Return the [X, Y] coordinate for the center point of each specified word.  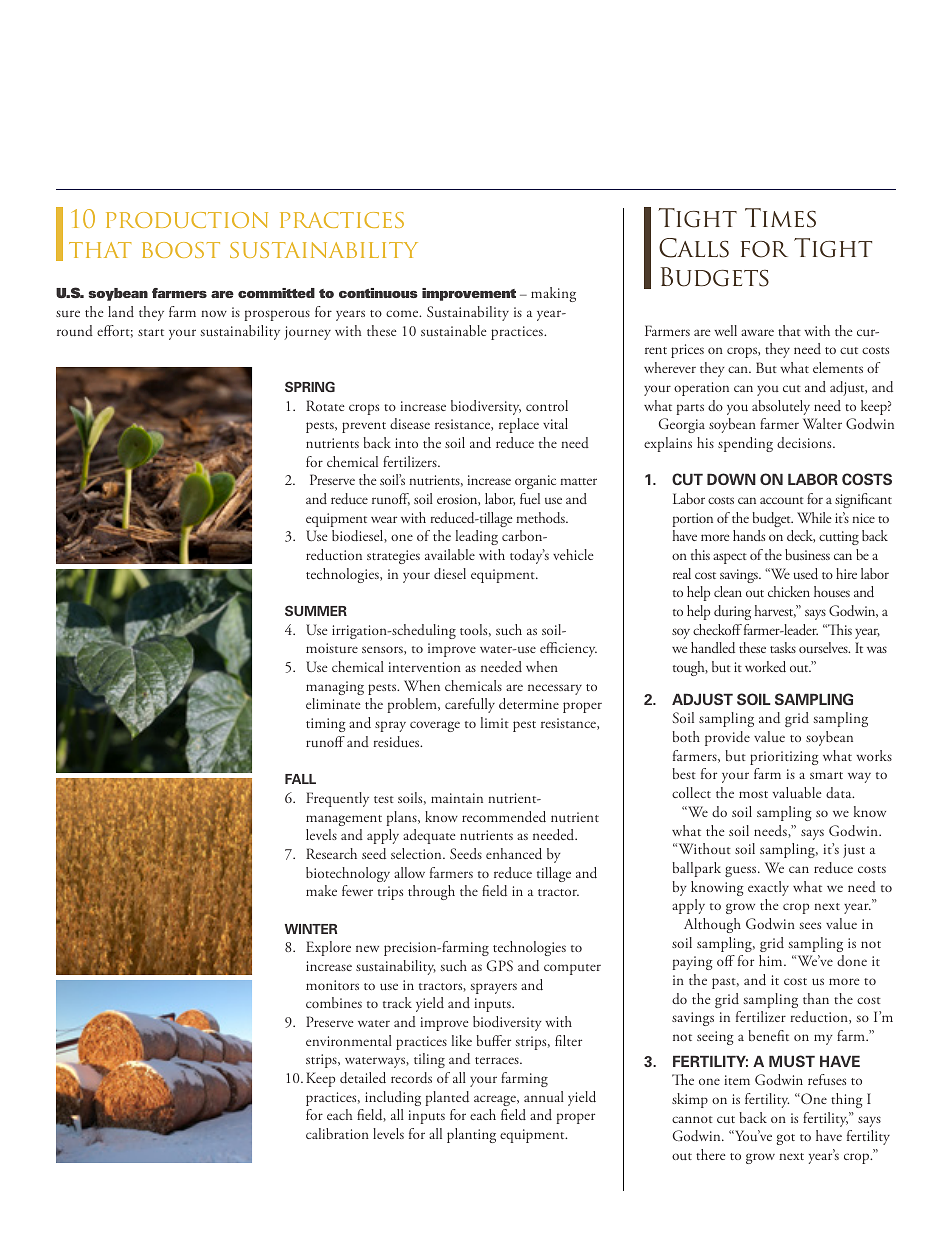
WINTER [311, 929]
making [553, 294]
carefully [470, 705]
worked [765, 667]
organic [535, 482]
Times [780, 218]
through [431, 892]
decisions [805, 442]
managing [335, 688]
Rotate [325, 405]
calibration [337, 1133]
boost [181, 250]
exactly [768, 888]
